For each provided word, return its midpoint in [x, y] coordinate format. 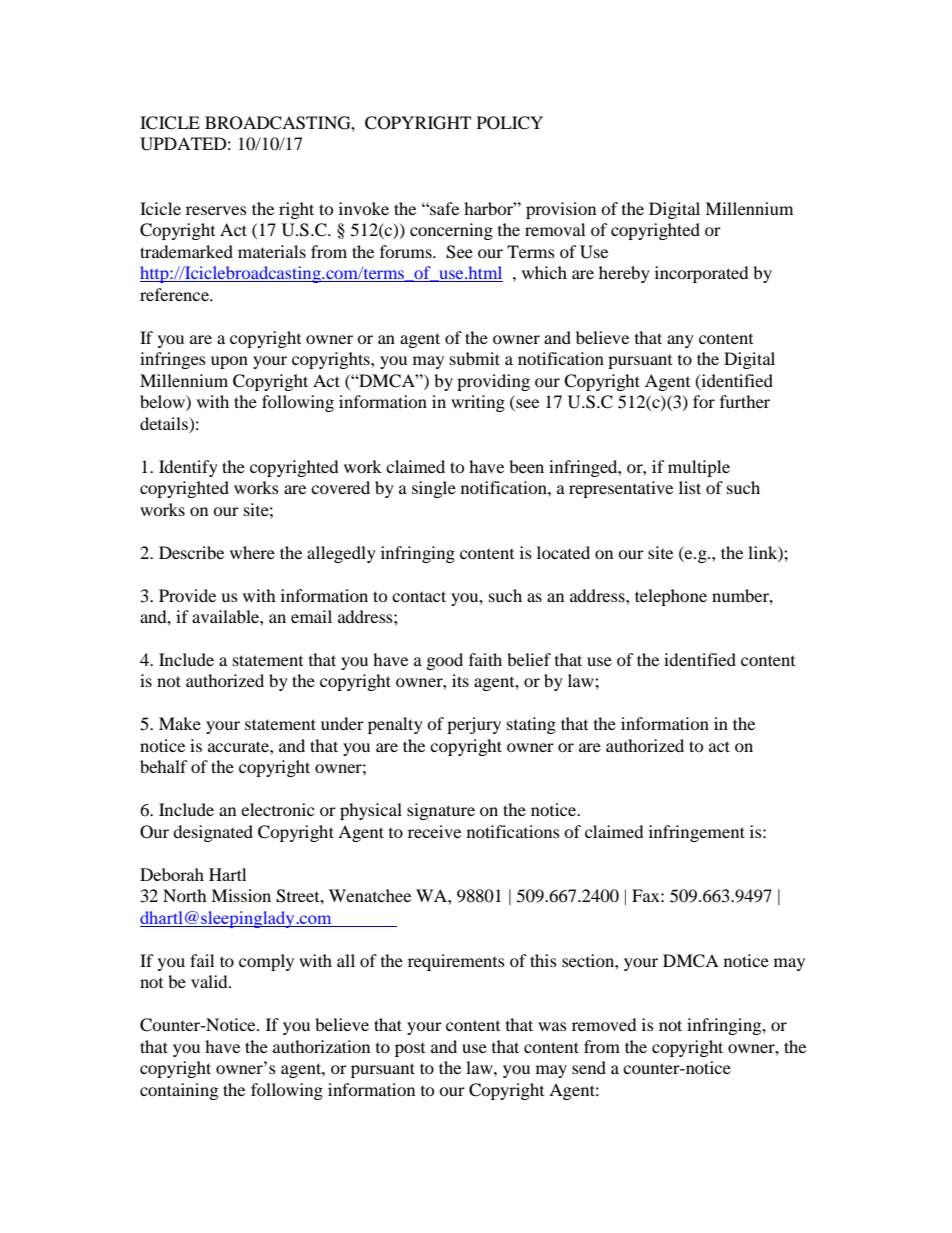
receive [434, 831]
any [680, 341]
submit [475, 358]
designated [213, 833]
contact [419, 596]
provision [561, 210]
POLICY [510, 123]
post [410, 1049]
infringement [697, 833]
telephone [671, 597]
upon [229, 362]
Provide [187, 595]
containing [179, 1091]
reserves [216, 210]
